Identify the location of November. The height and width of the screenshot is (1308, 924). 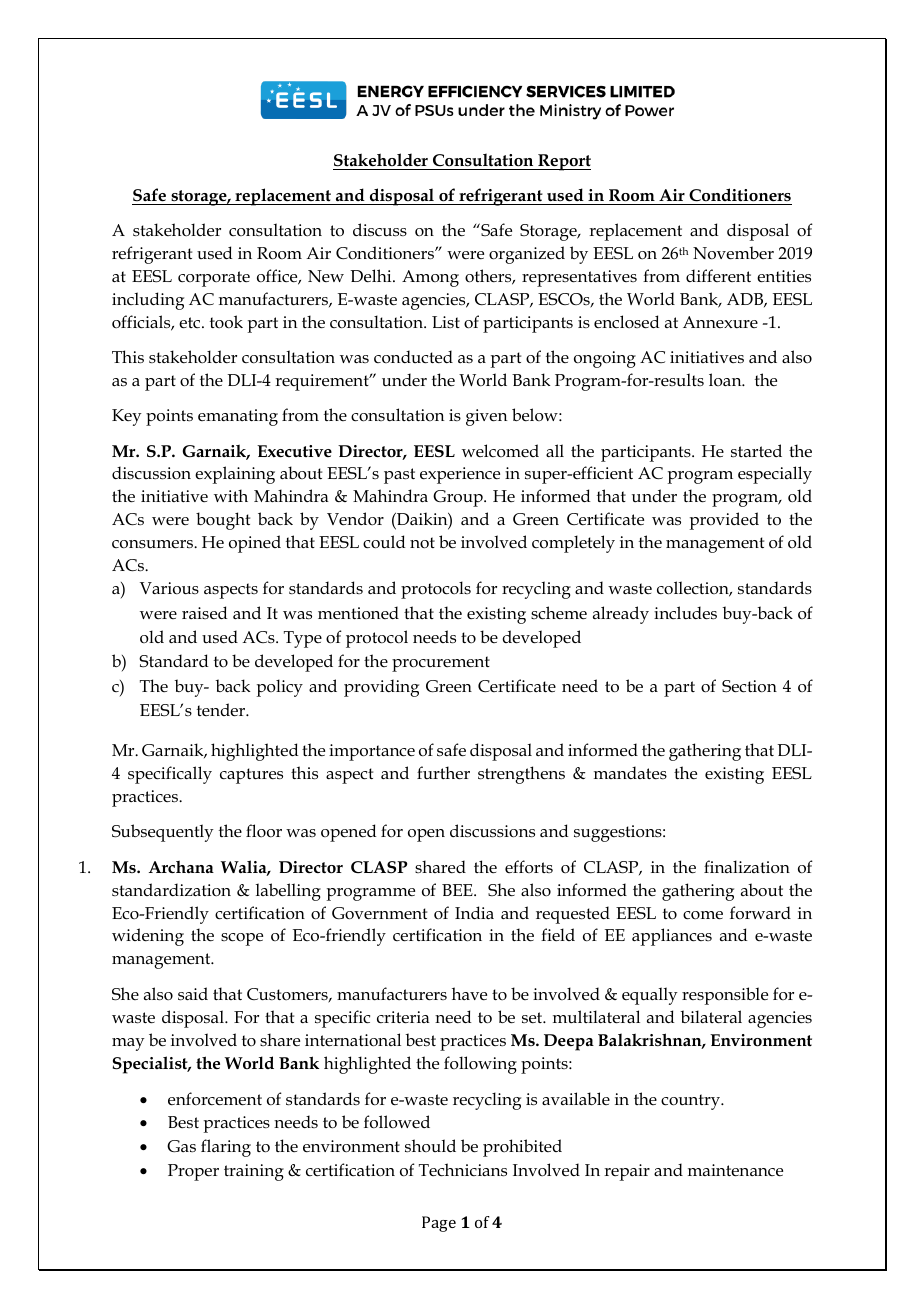
(733, 253).
